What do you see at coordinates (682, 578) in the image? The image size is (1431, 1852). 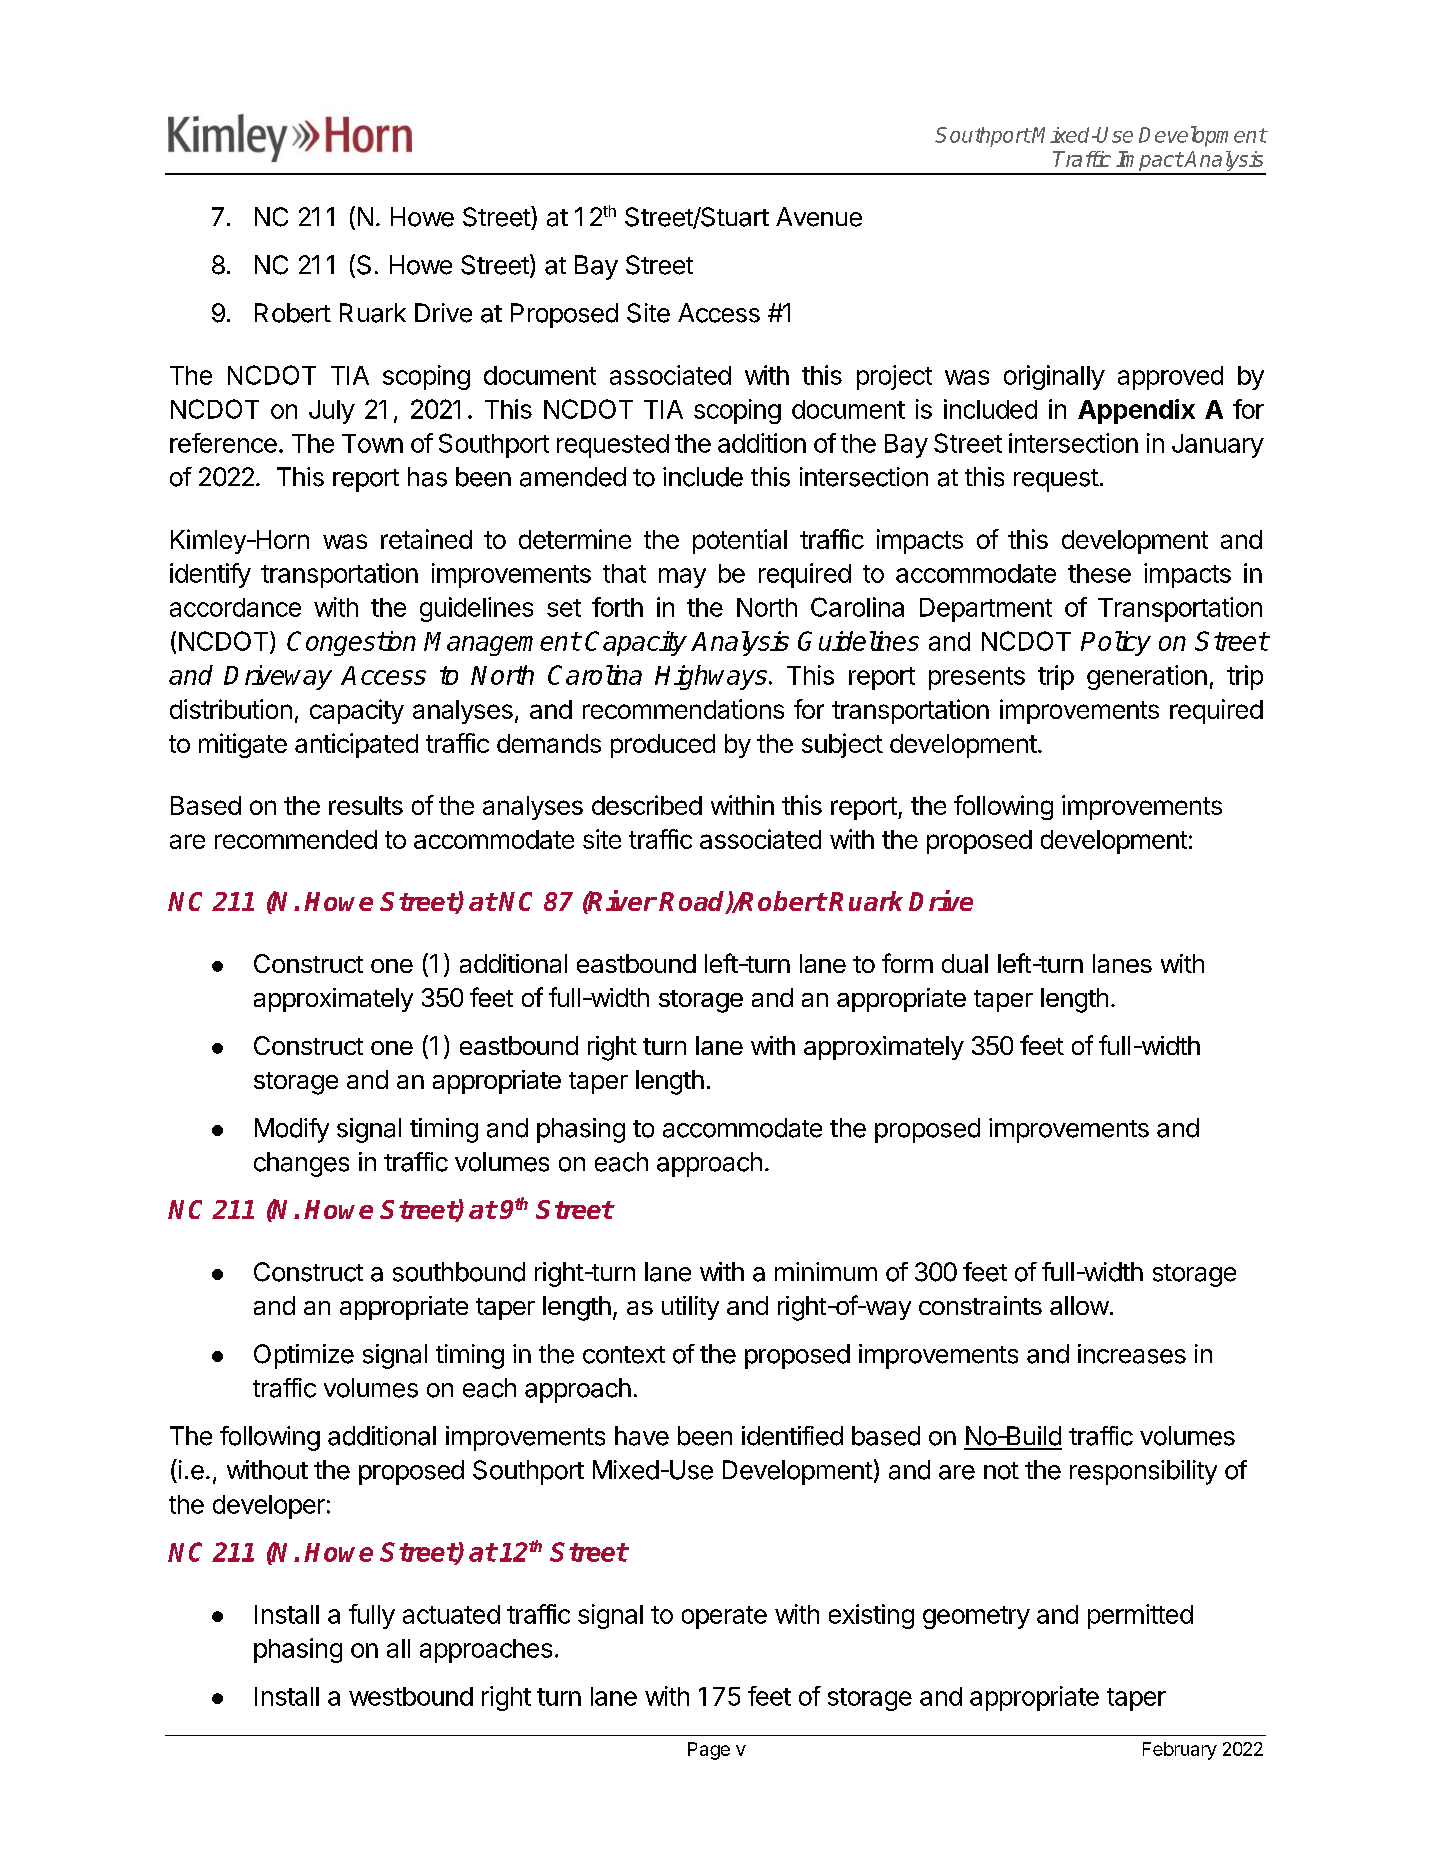 I see `may` at bounding box center [682, 578].
